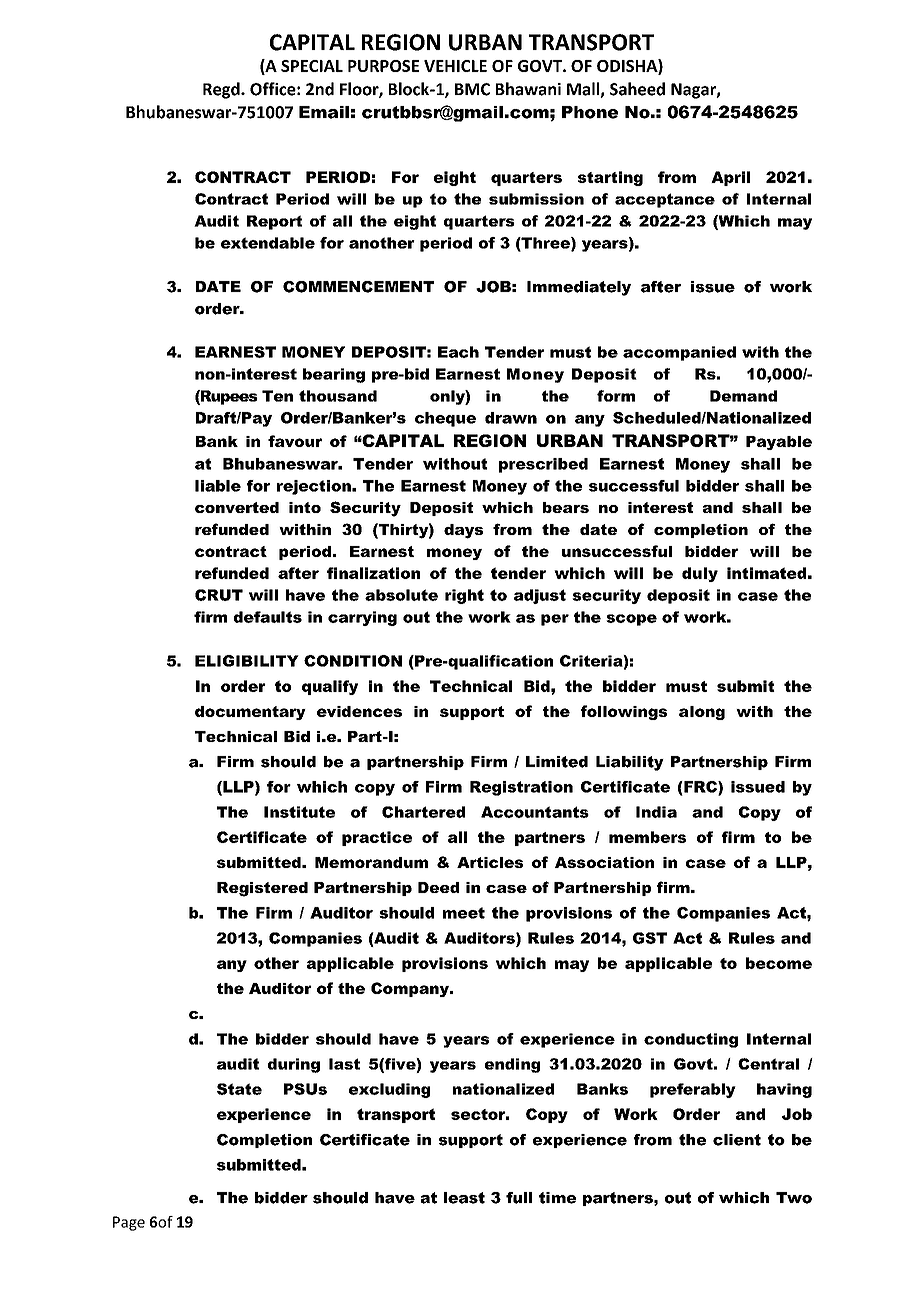  What do you see at coordinates (472, 89) in the document?
I see `BMC` at bounding box center [472, 89].
